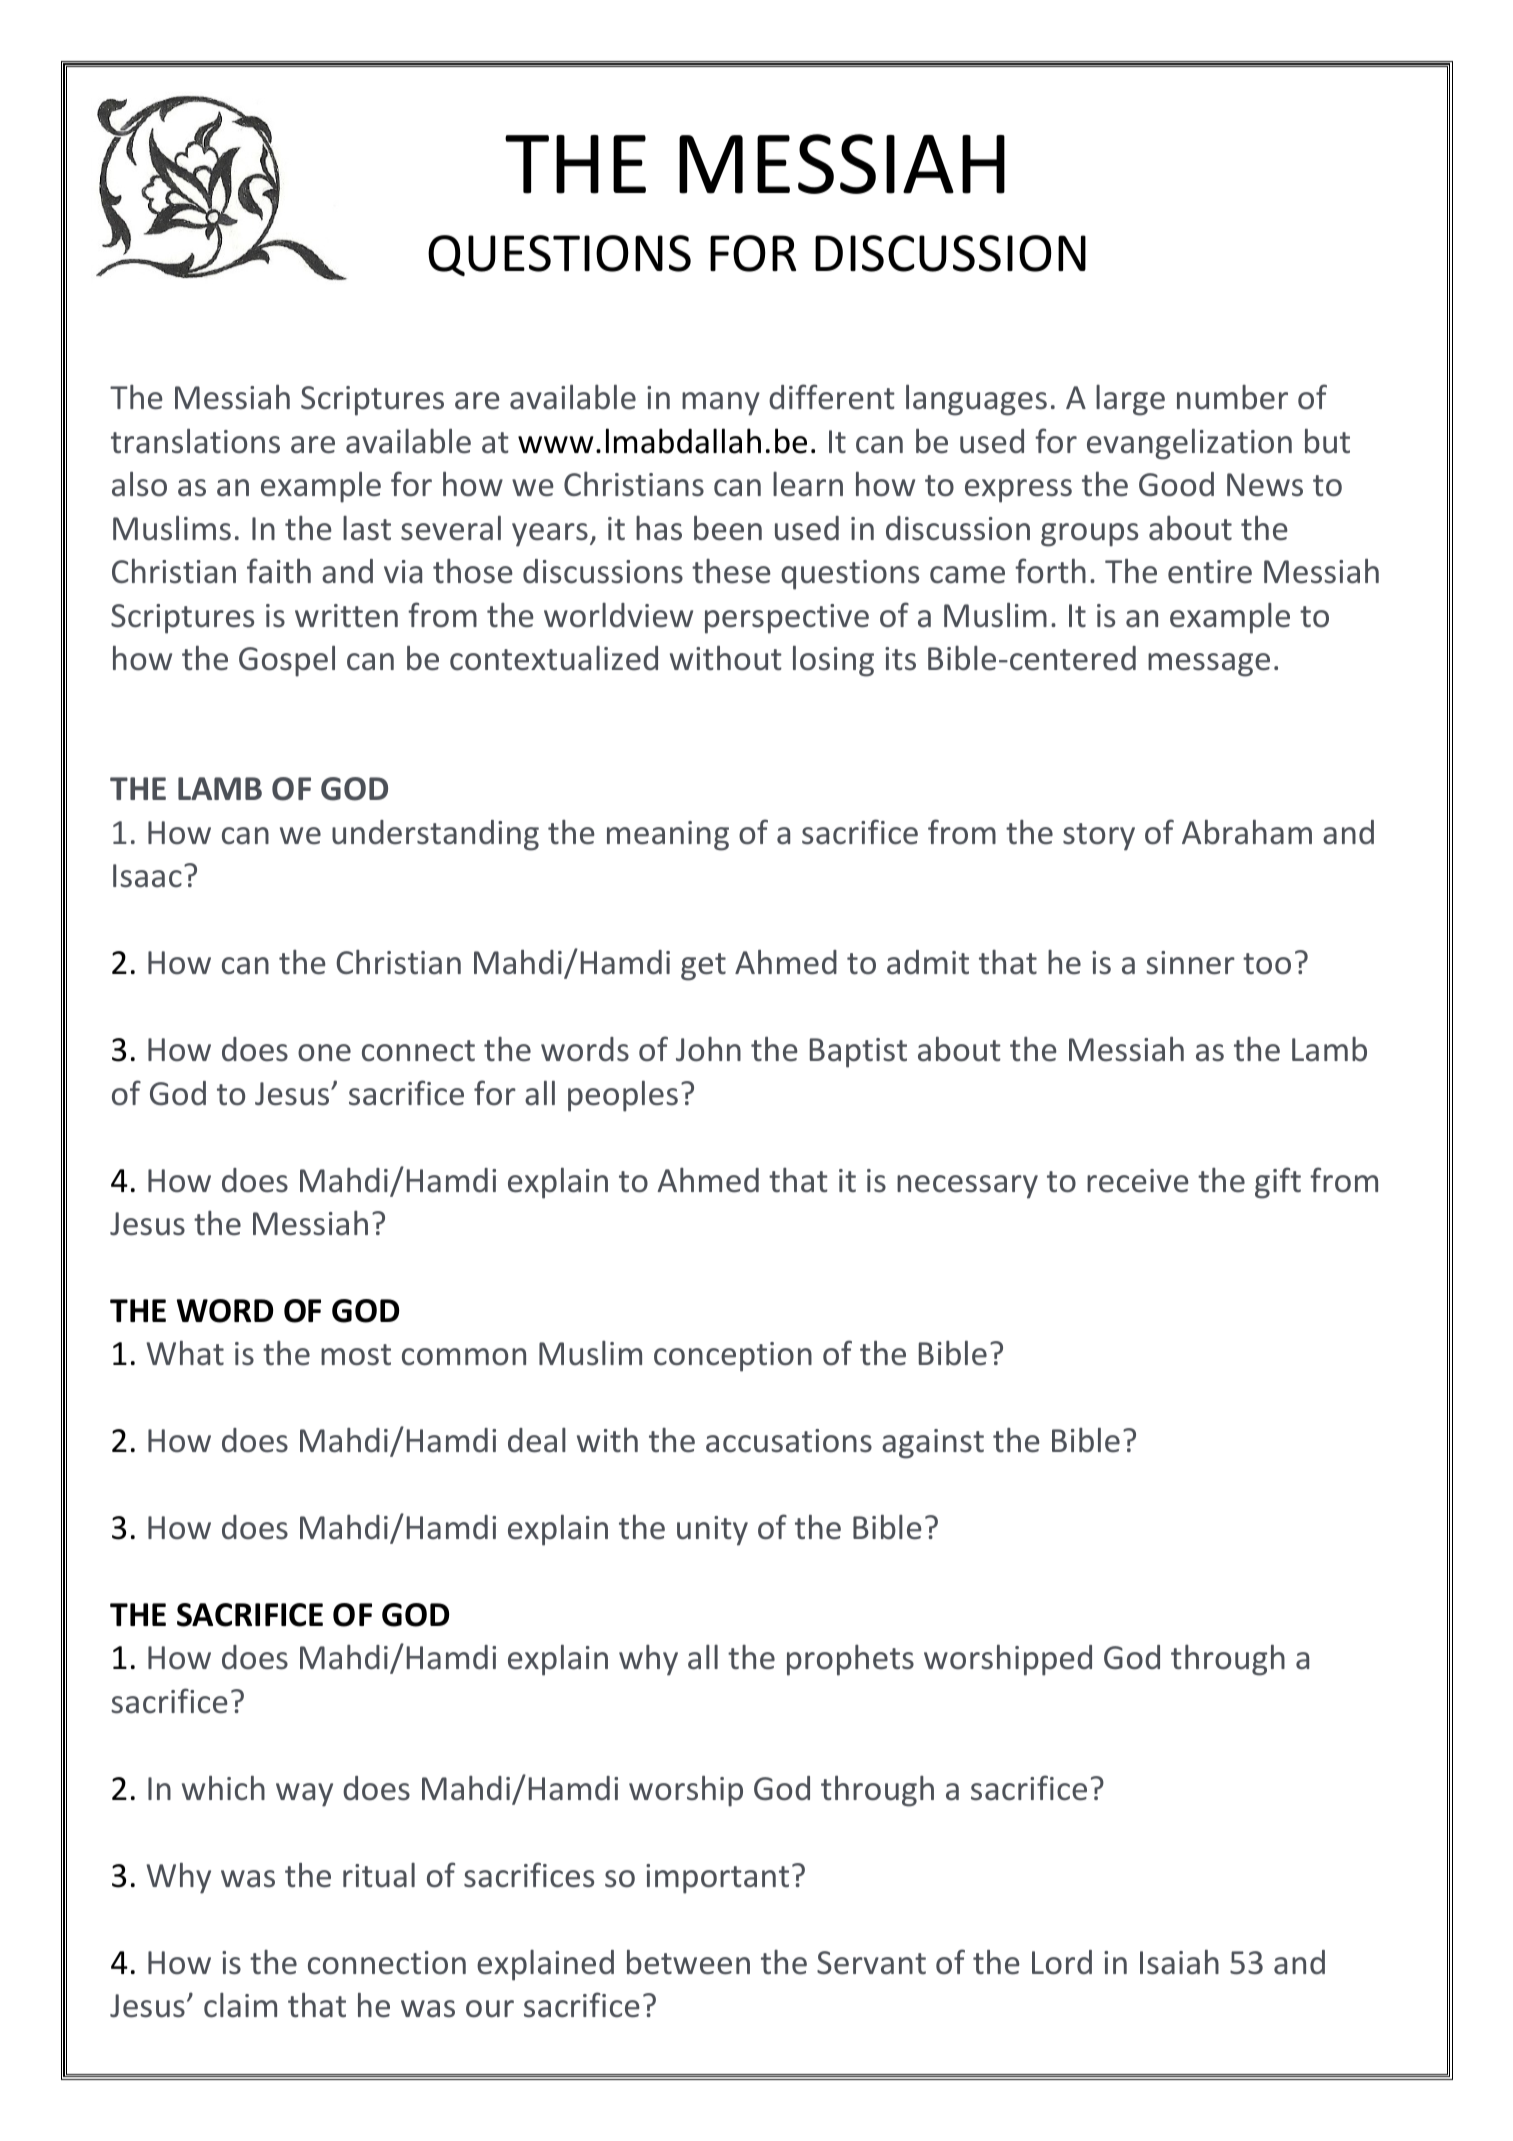  I want to click on Isaiah, so click(1179, 1962).
